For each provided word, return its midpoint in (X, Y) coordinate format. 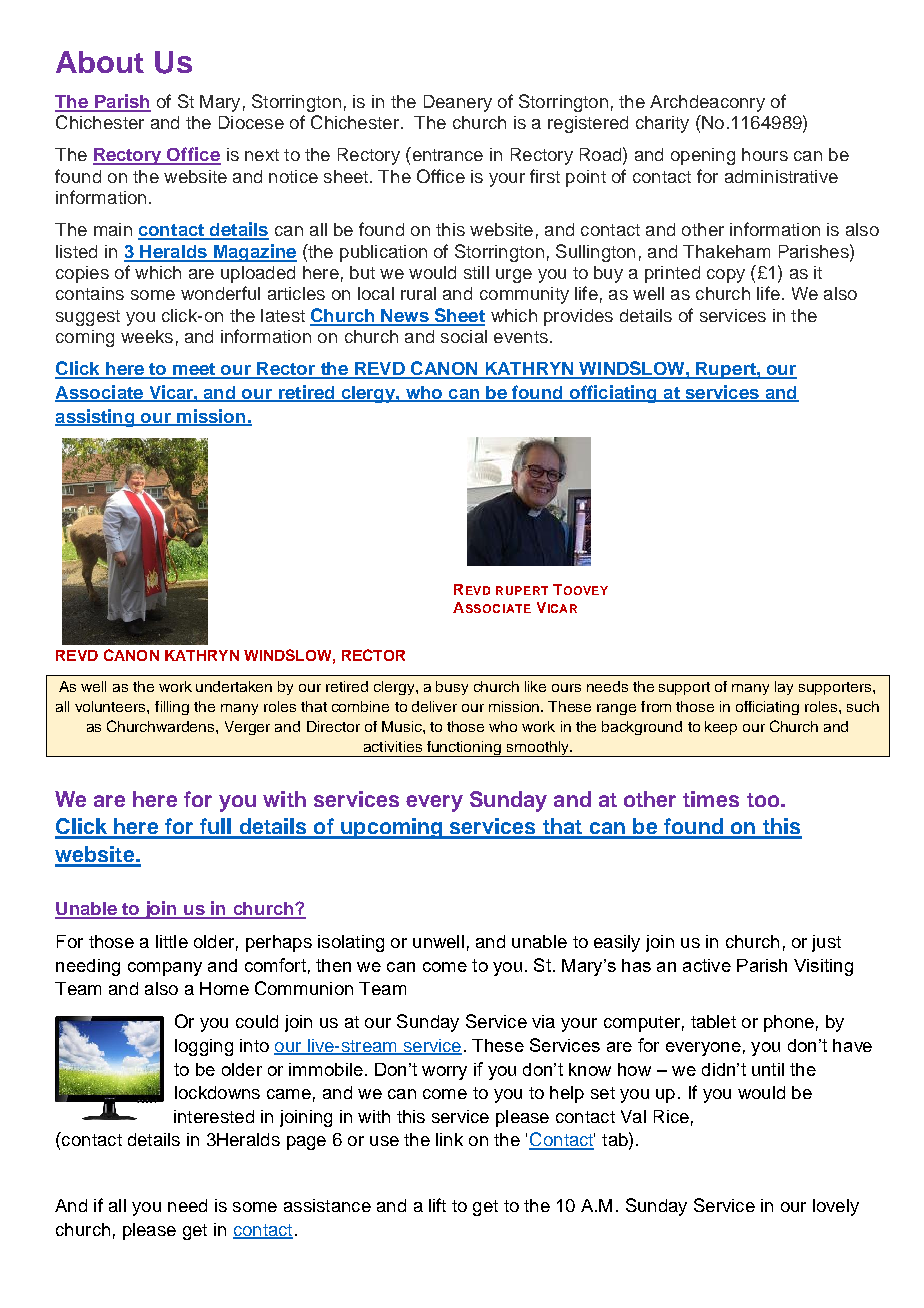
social (464, 336)
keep (721, 728)
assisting (96, 418)
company (165, 969)
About (100, 62)
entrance (446, 154)
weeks (147, 336)
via (543, 1021)
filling (172, 708)
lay (784, 688)
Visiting (823, 967)
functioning (464, 749)
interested (214, 1116)
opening (703, 156)
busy (452, 688)
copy (726, 276)
